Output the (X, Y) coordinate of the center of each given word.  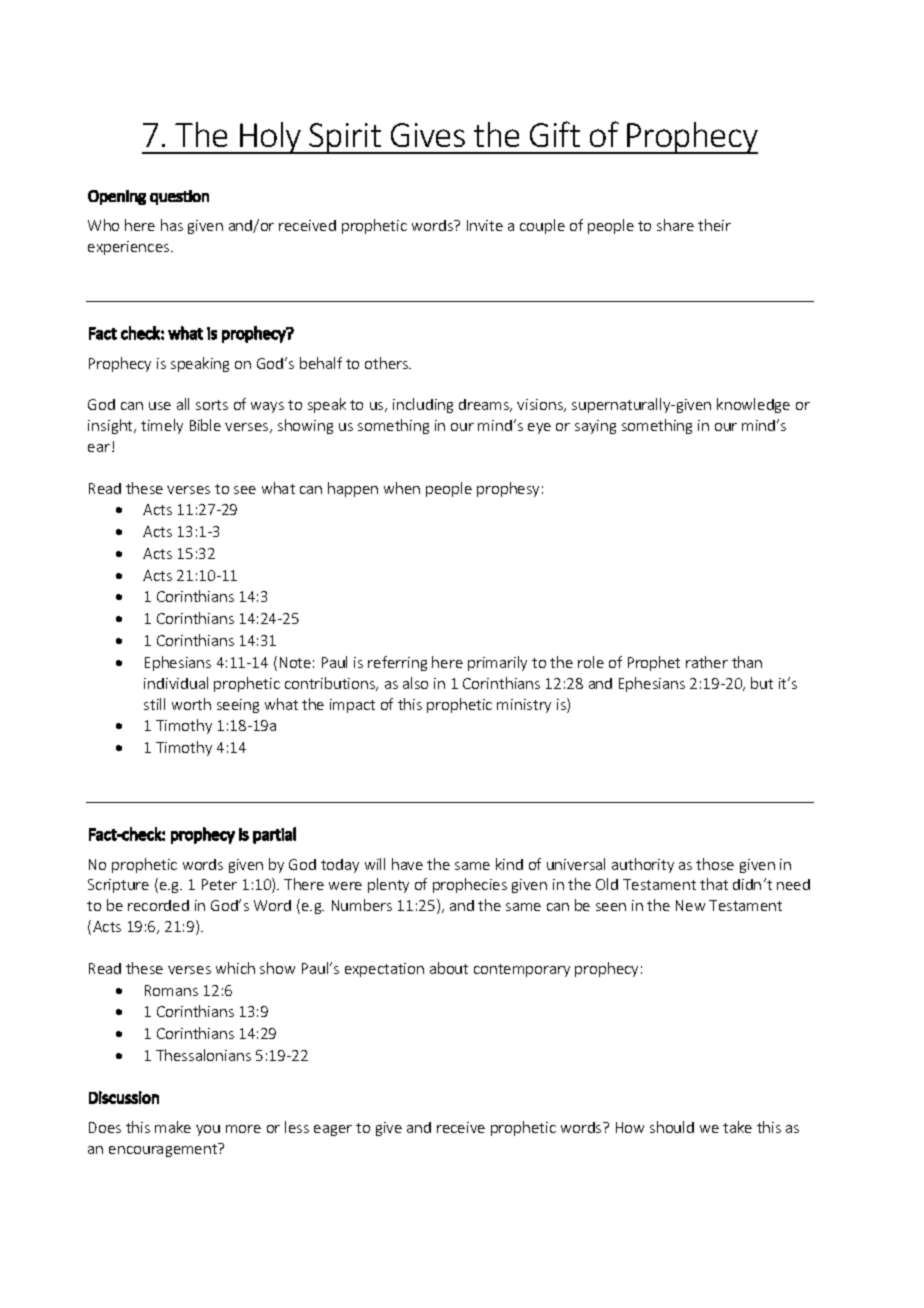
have (407, 864)
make (173, 1127)
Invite (485, 225)
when (402, 488)
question (179, 197)
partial (274, 835)
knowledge (753, 405)
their (714, 225)
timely (162, 426)
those (715, 864)
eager (333, 1130)
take (737, 1127)
